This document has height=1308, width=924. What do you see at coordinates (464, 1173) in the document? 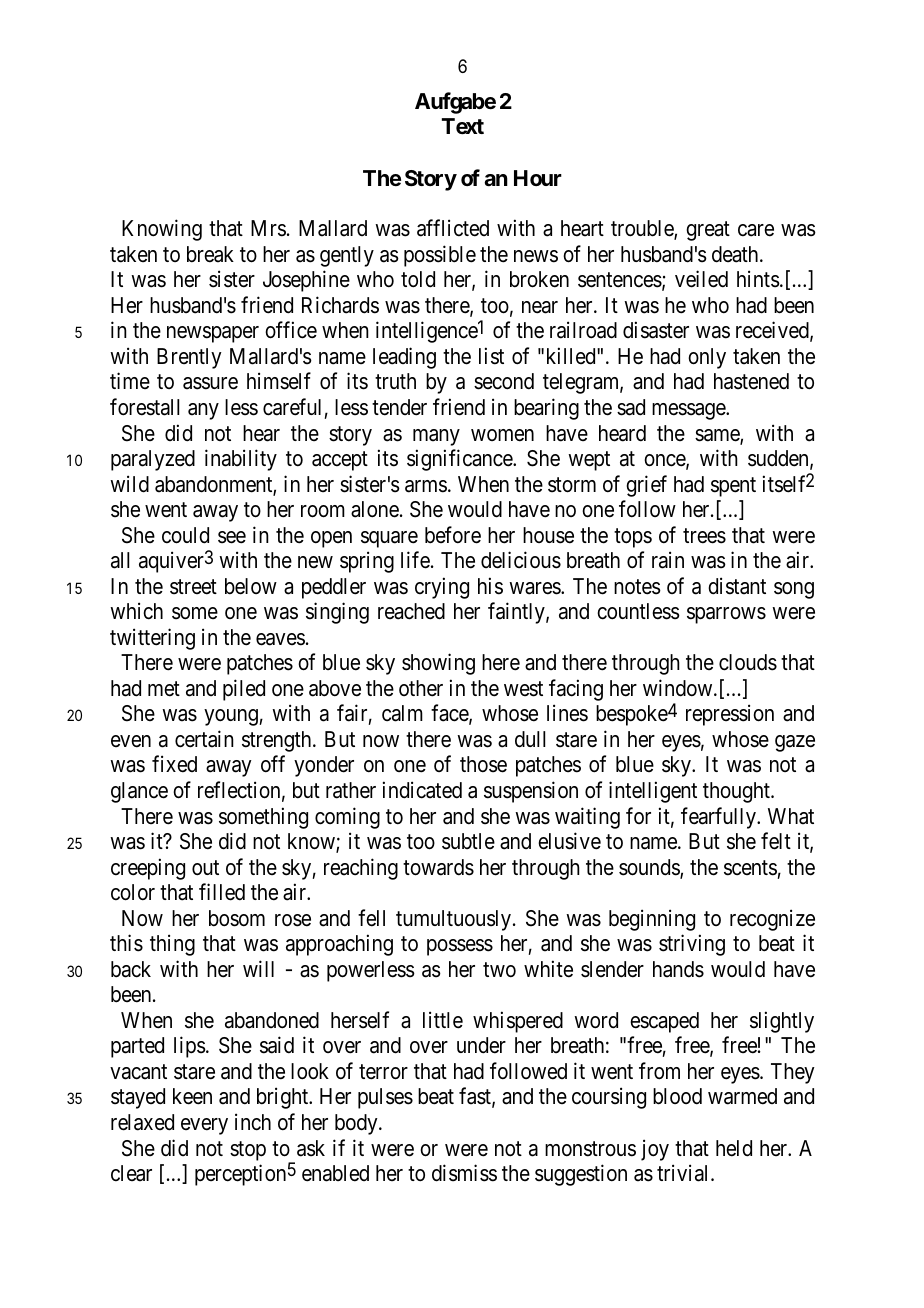
I see `dismiss` at bounding box center [464, 1173].
